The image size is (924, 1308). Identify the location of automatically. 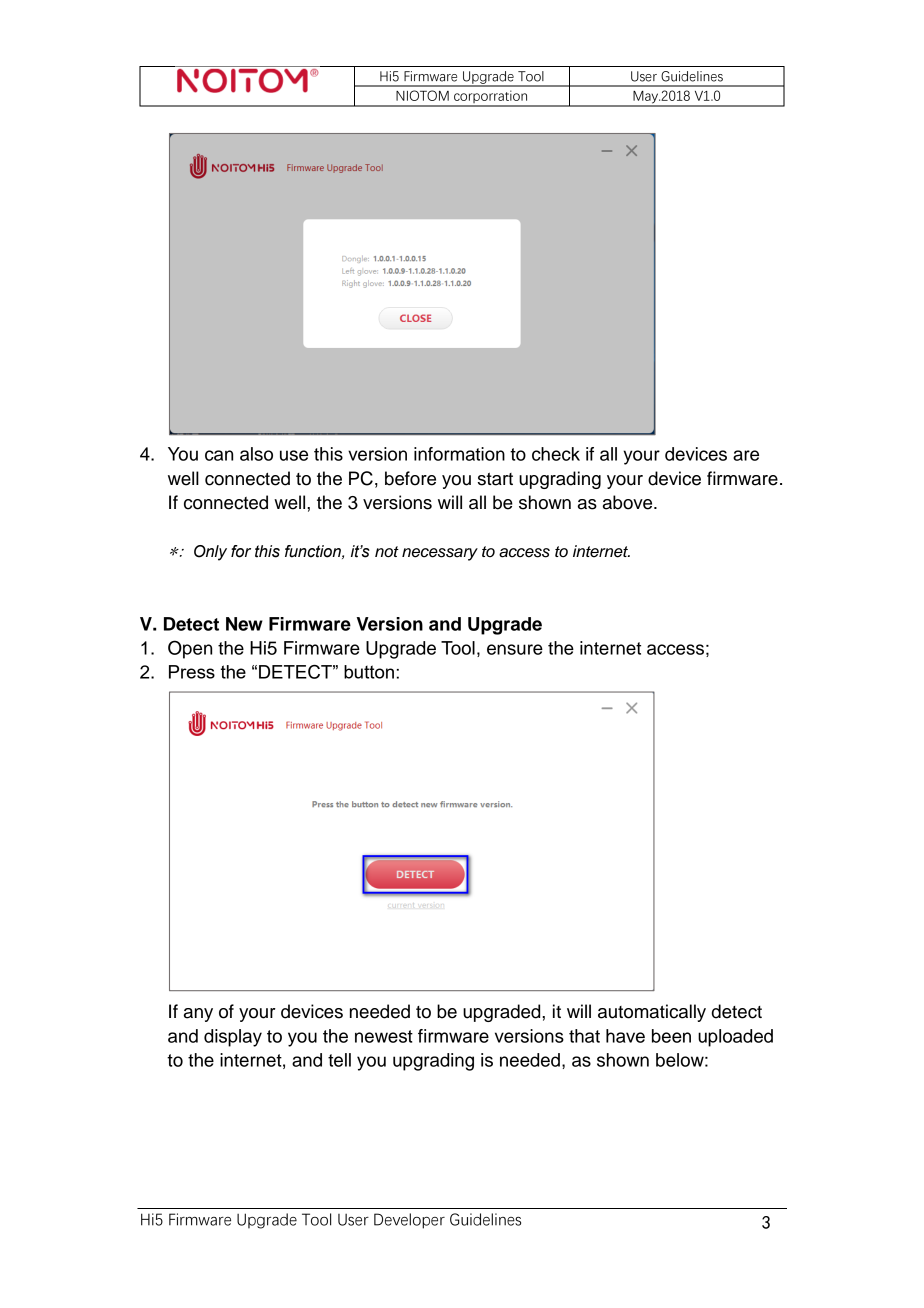
(652, 1013).
